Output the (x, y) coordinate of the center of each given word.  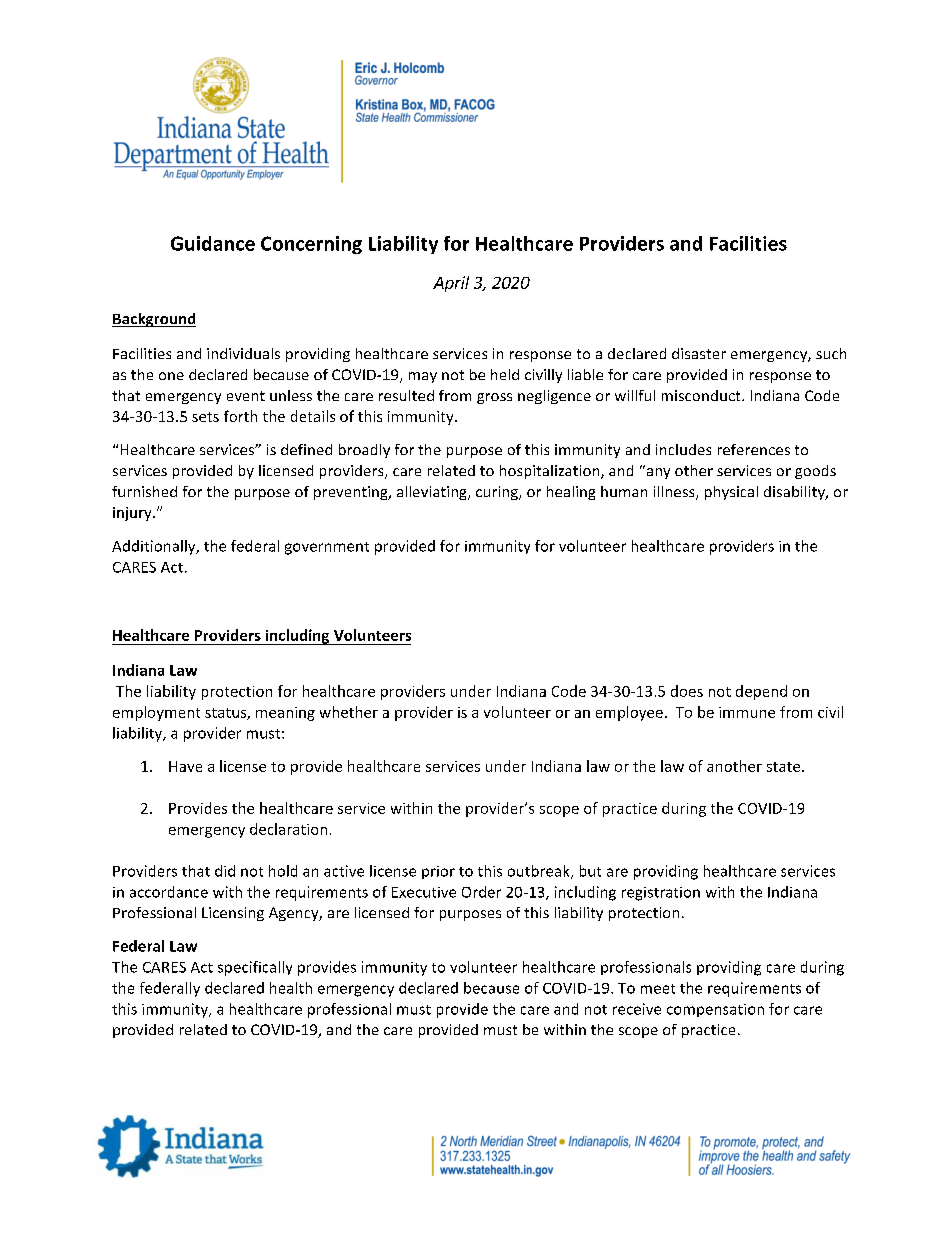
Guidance (213, 243)
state (785, 767)
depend (761, 692)
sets (205, 417)
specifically (255, 968)
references (754, 449)
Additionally (155, 547)
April (451, 284)
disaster (699, 353)
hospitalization (551, 472)
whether (349, 712)
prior (438, 872)
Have (185, 766)
